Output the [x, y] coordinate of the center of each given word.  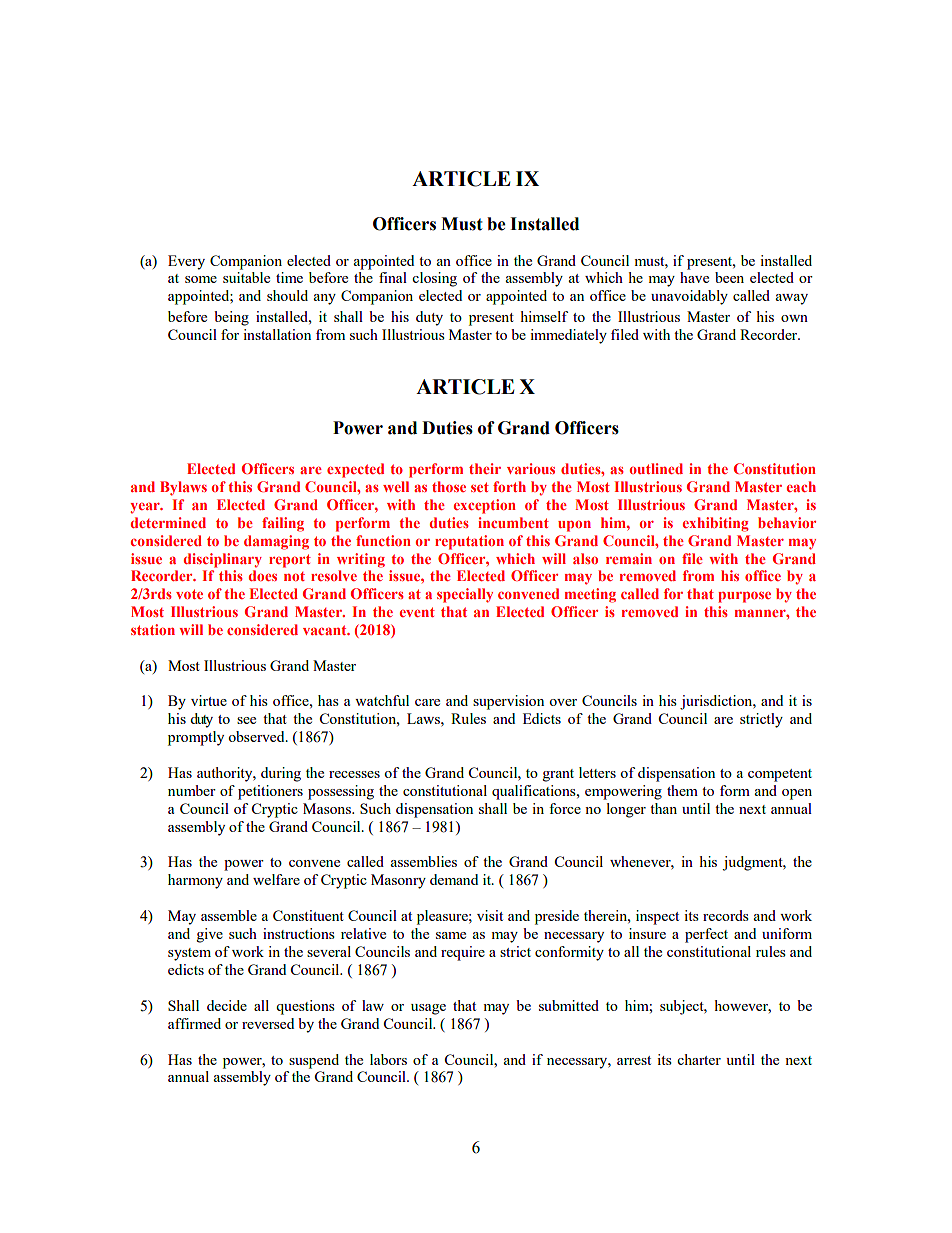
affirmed [194, 1023]
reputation [469, 542]
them [682, 790]
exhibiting [716, 524]
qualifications [535, 792]
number [192, 790]
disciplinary [223, 560]
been [729, 277]
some [201, 279]
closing [434, 279]
